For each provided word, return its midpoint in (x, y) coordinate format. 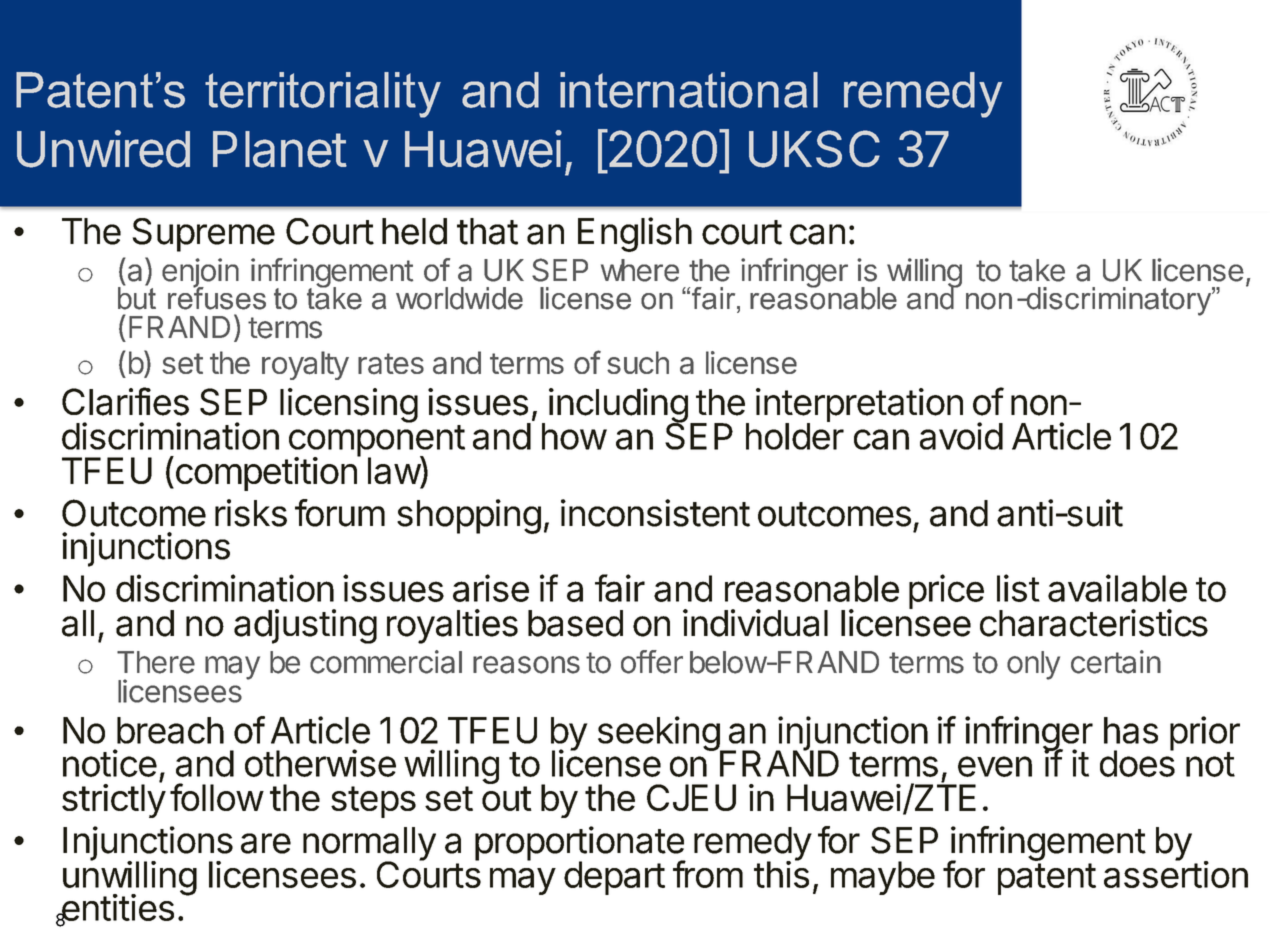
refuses (217, 297)
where (640, 270)
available (1117, 588)
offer (652, 662)
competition (266, 473)
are (266, 843)
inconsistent (655, 513)
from (708, 874)
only (1033, 665)
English (635, 234)
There (156, 662)
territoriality (323, 95)
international (689, 90)
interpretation (859, 406)
